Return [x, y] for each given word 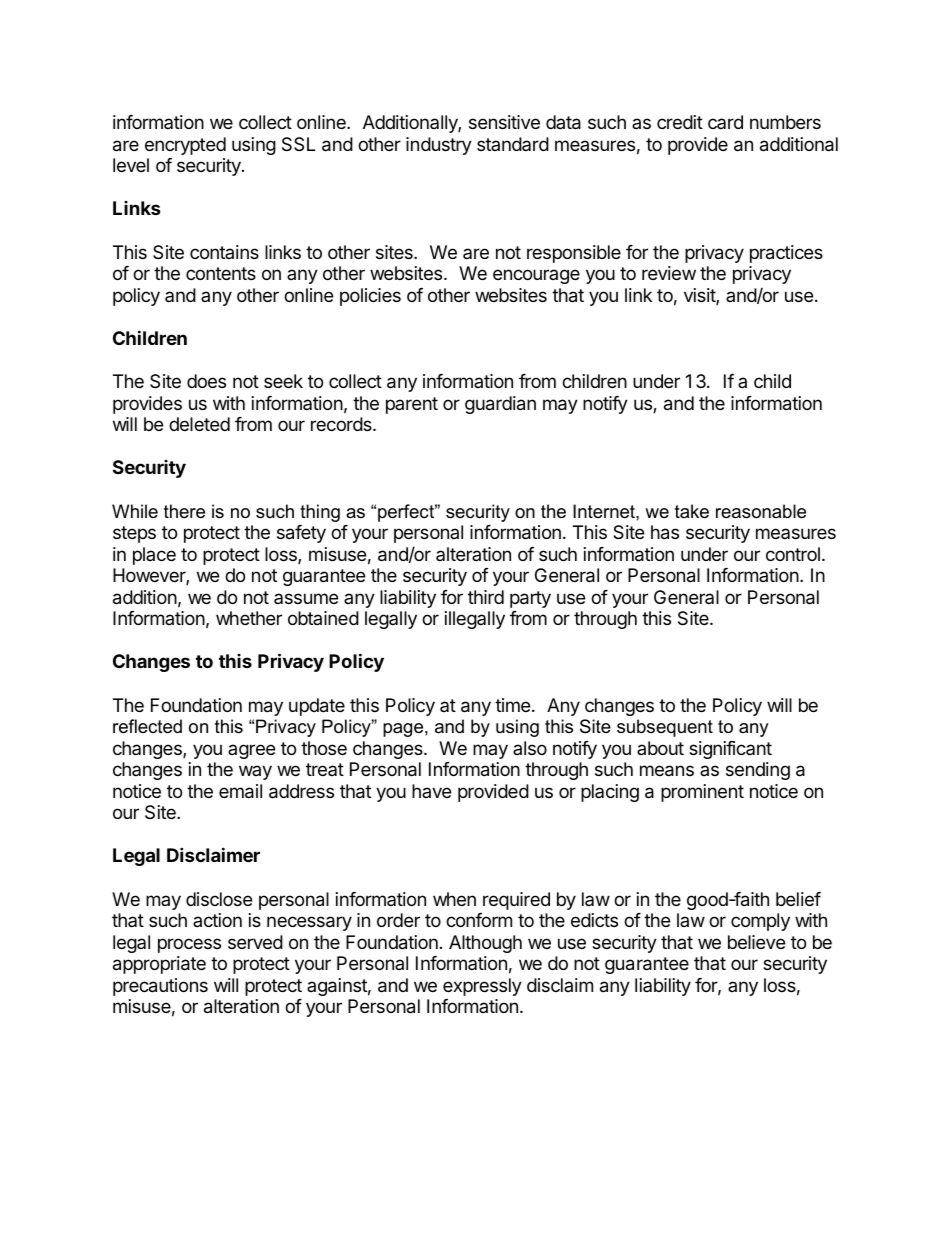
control [793, 554]
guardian [500, 405]
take [692, 511]
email [240, 791]
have [431, 791]
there [184, 511]
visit [700, 296]
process [189, 945]
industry [439, 146]
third [486, 597]
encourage [536, 276]
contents [221, 273]
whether [249, 618]
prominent [702, 793]
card [725, 122]
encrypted [185, 146]
